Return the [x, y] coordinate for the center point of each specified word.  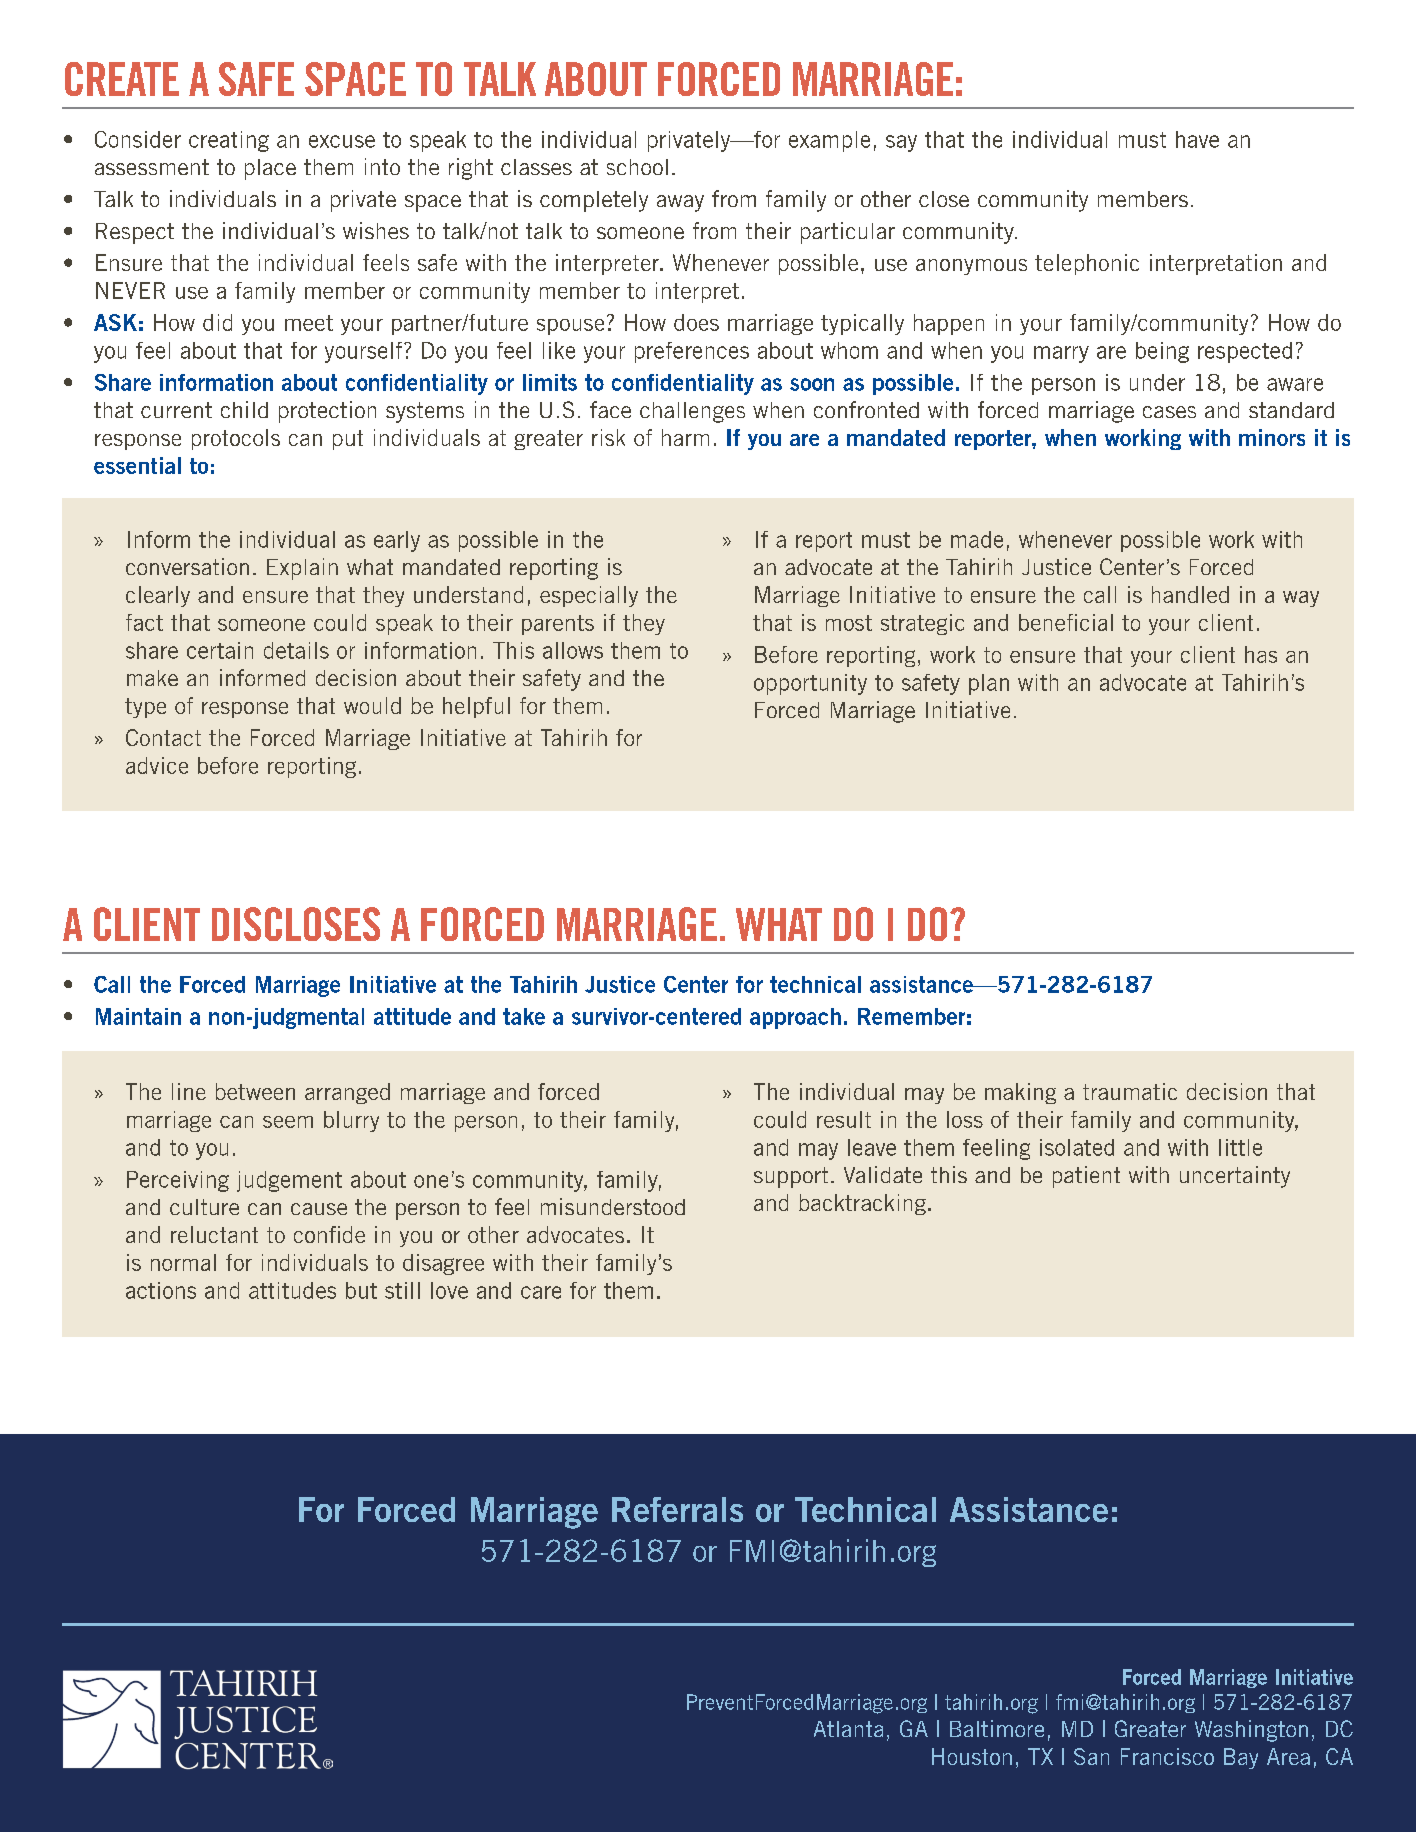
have [1197, 139]
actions [161, 1290]
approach [795, 1018]
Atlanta [848, 1729]
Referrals [677, 1509]
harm [685, 437]
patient [1086, 1177]
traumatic [1130, 1091]
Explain [302, 569]
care [541, 1292]
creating [229, 141]
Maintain [138, 1016]
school [637, 167]
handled [1190, 594]
